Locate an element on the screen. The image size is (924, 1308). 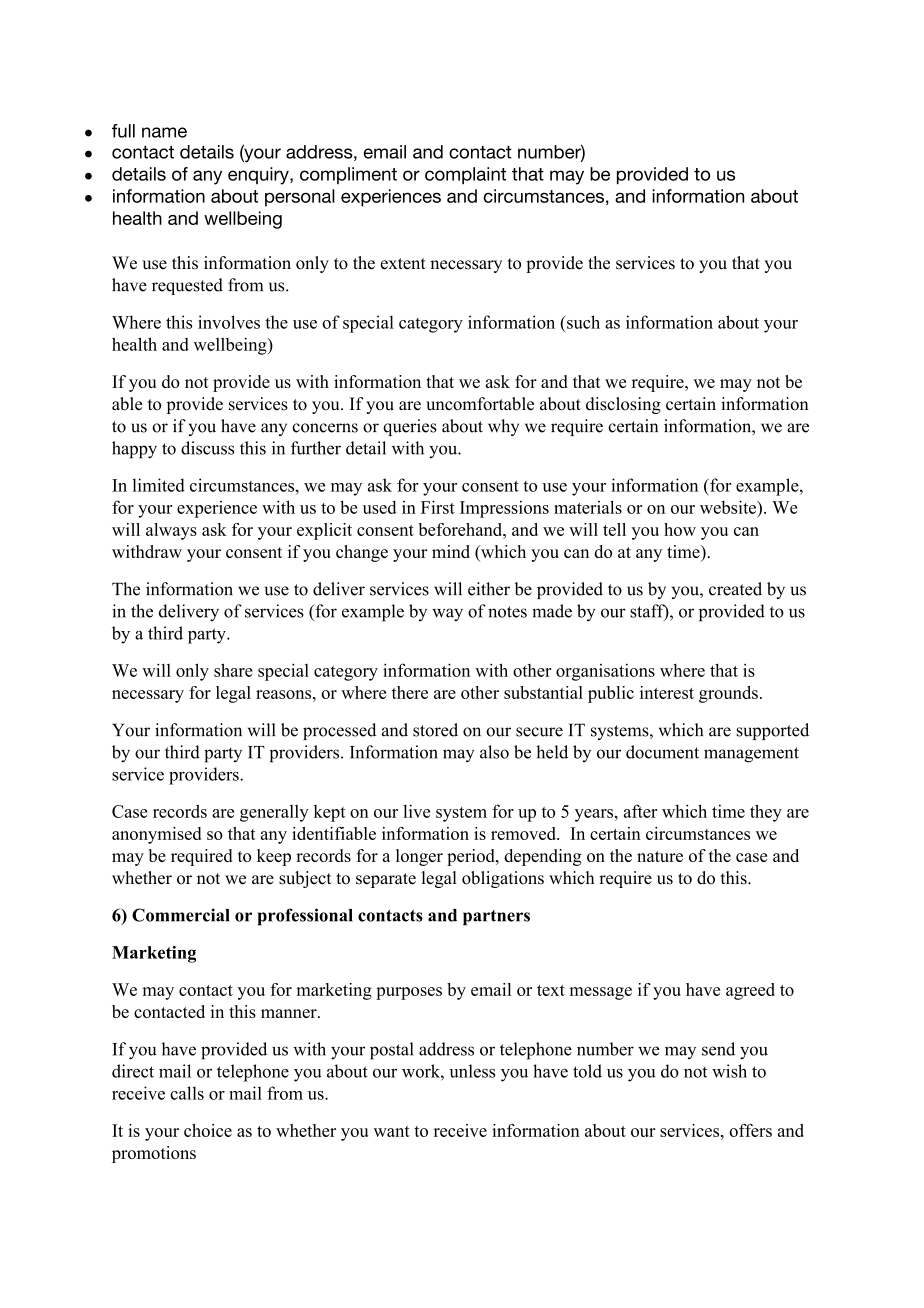
notes is located at coordinates (507, 612).
